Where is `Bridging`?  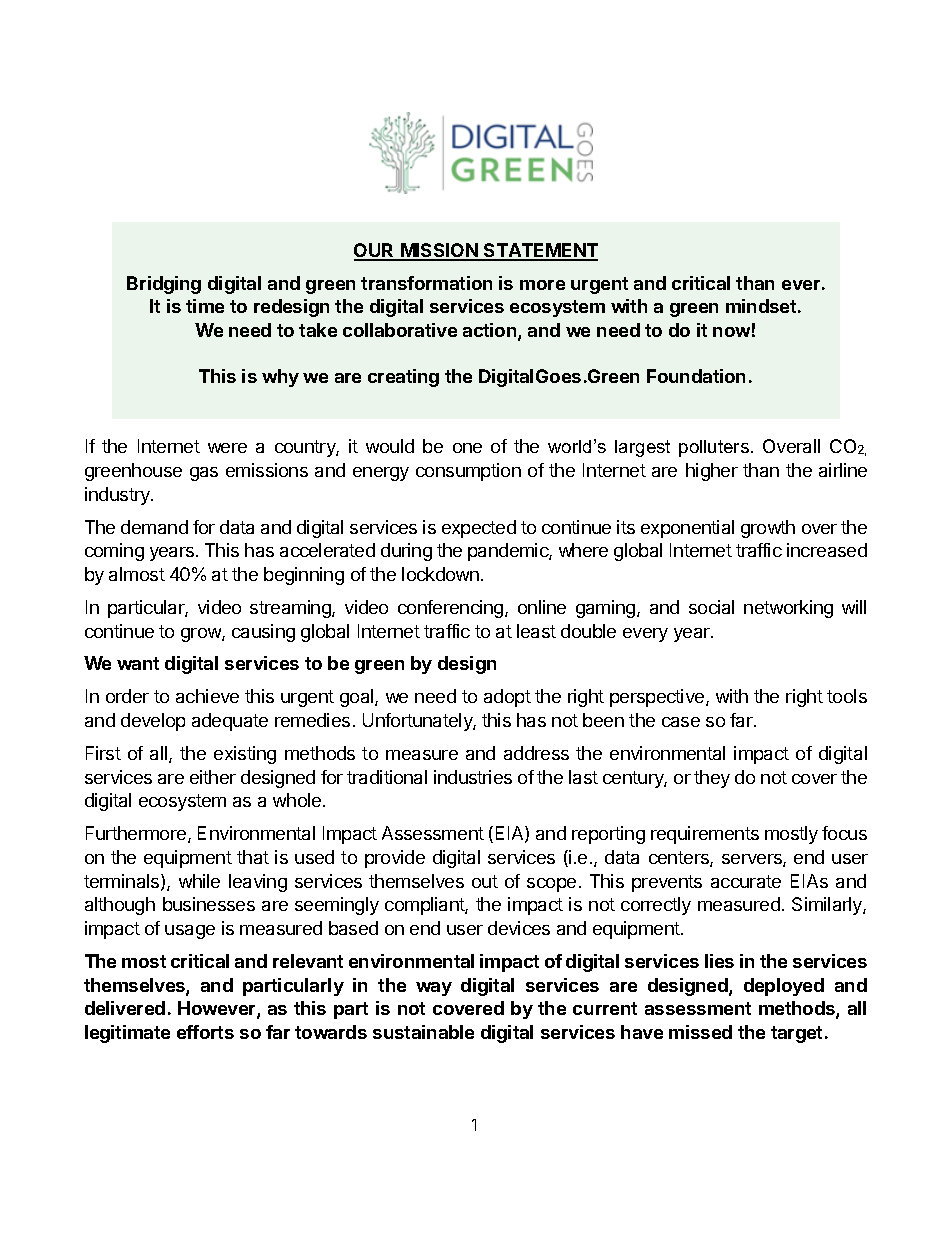 Bridging is located at coordinates (164, 285).
